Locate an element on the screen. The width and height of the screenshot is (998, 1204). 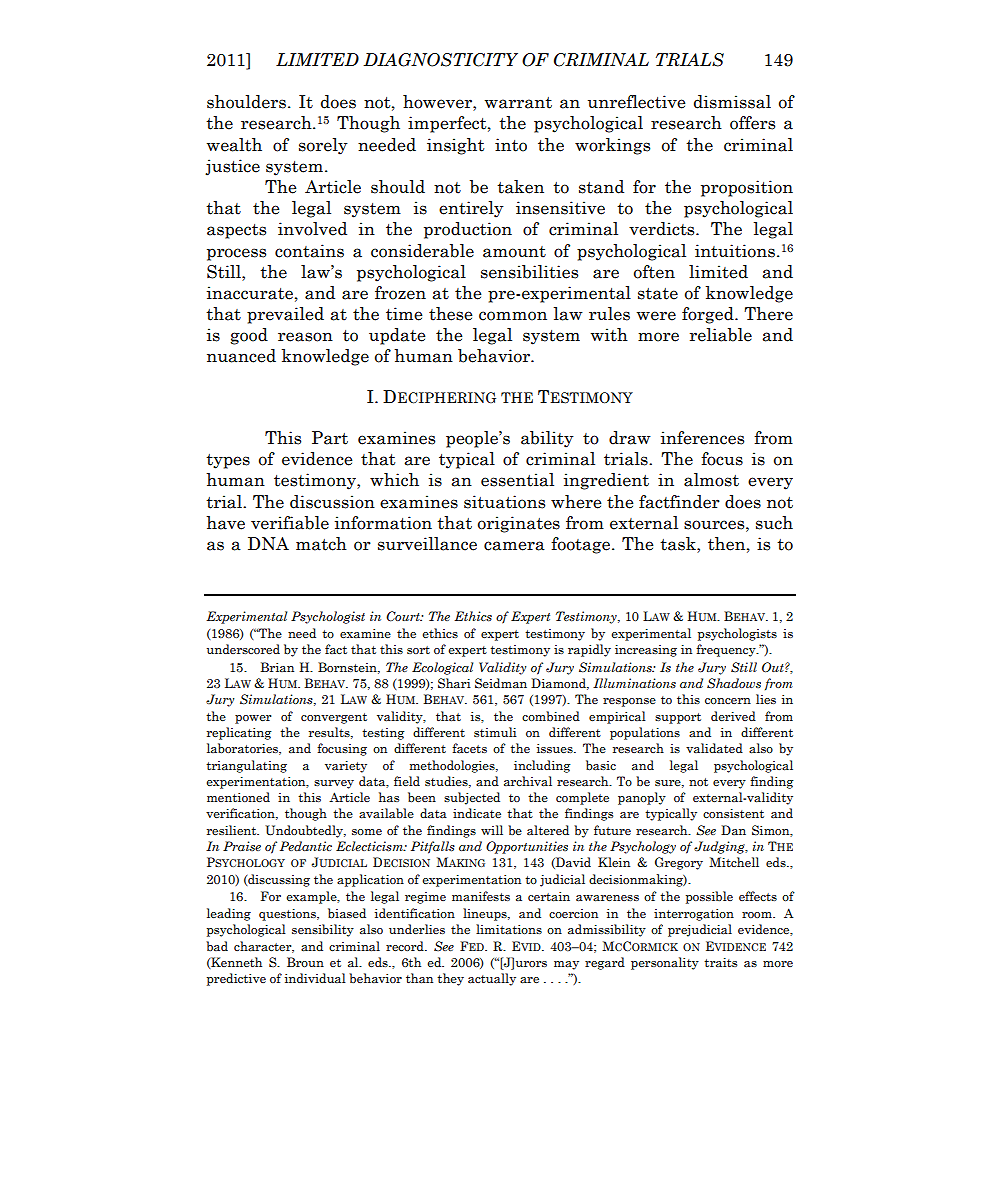
individual is located at coordinates (315, 978).
